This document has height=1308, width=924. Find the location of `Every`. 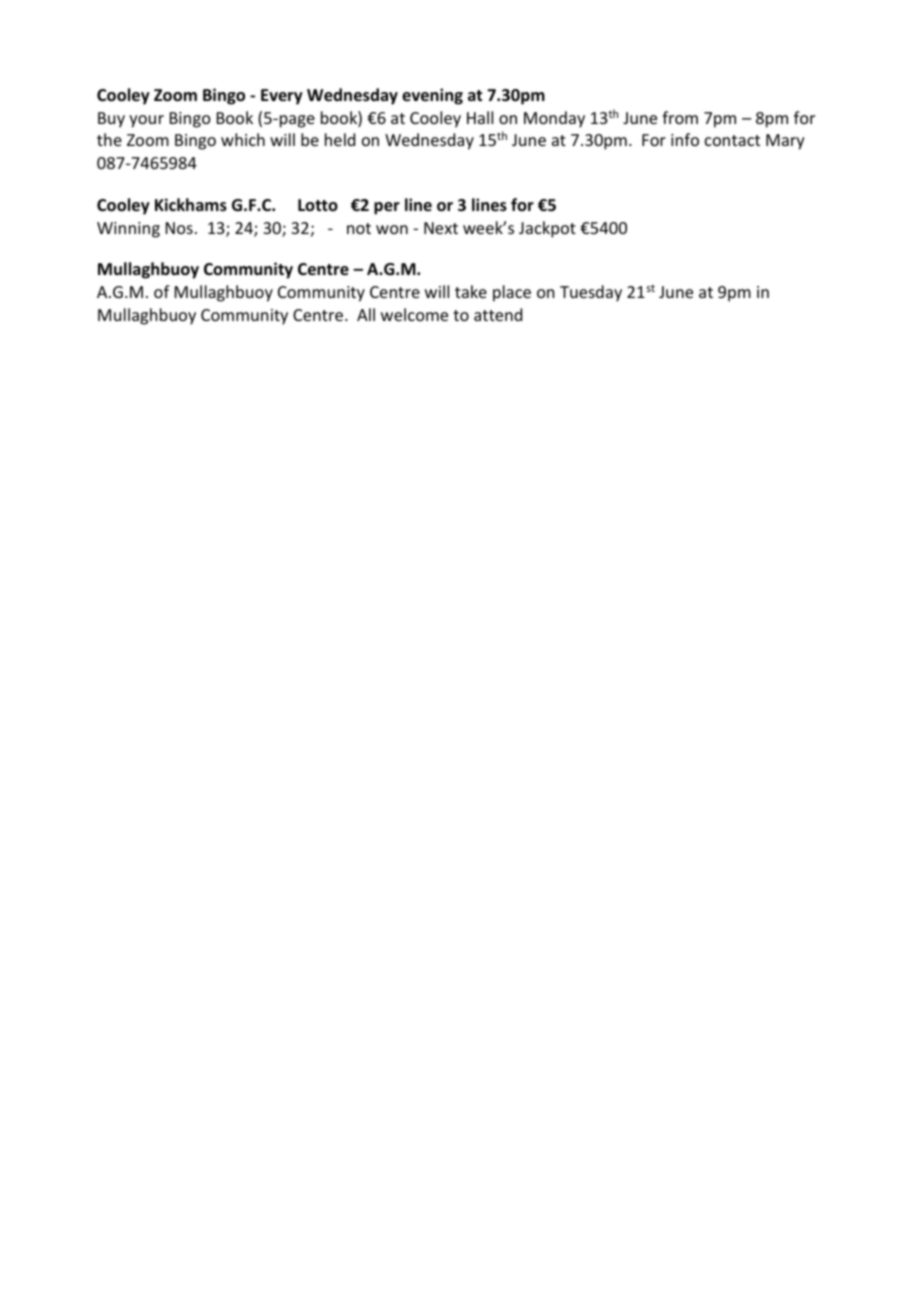

Every is located at coordinates (282, 97).
